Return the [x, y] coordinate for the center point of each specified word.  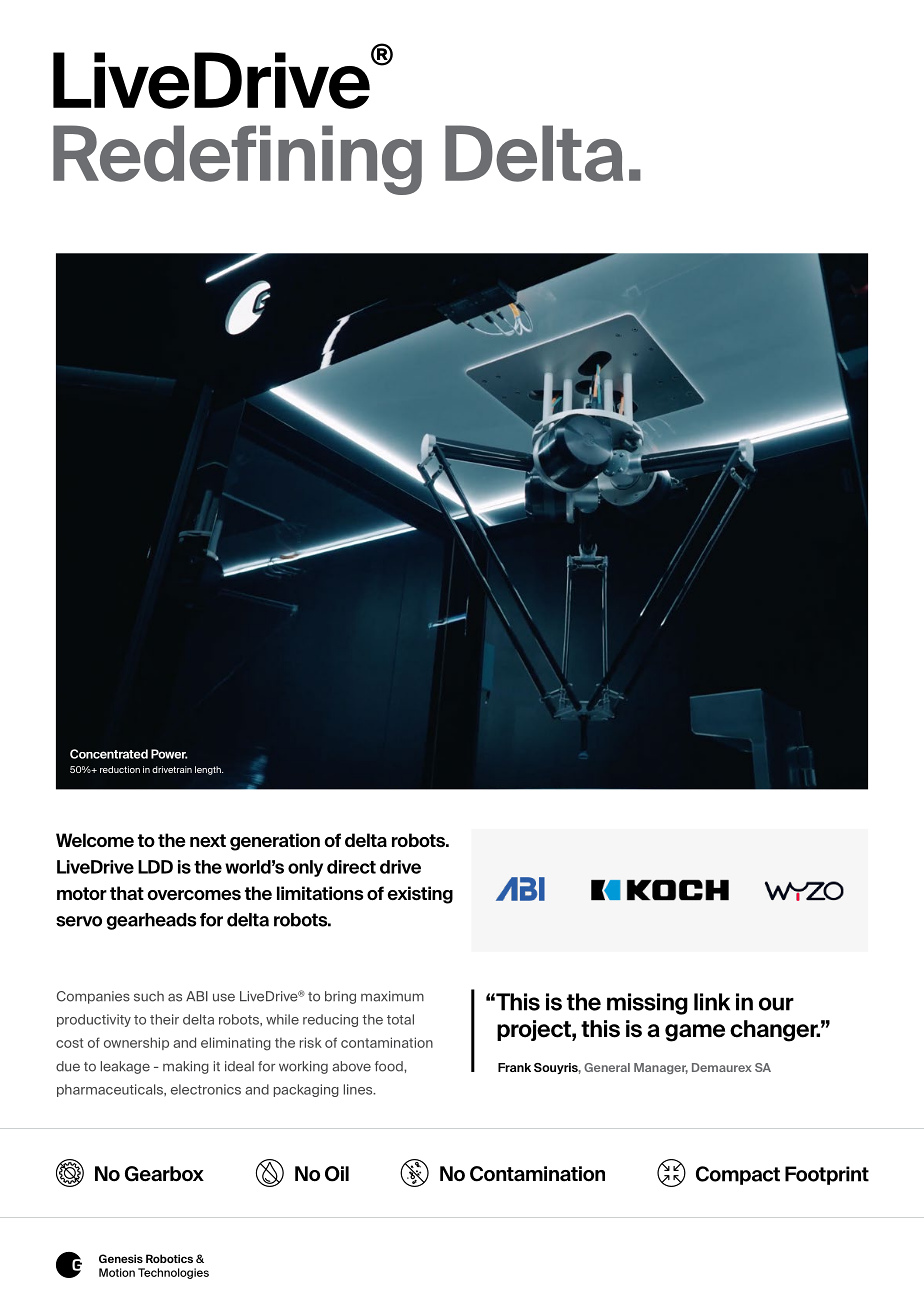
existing [420, 895]
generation [275, 842]
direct [351, 867]
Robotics [169, 1258]
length [209, 770]
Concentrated [109, 754]
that [127, 893]
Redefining [237, 160]
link [712, 1002]
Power [169, 754]
